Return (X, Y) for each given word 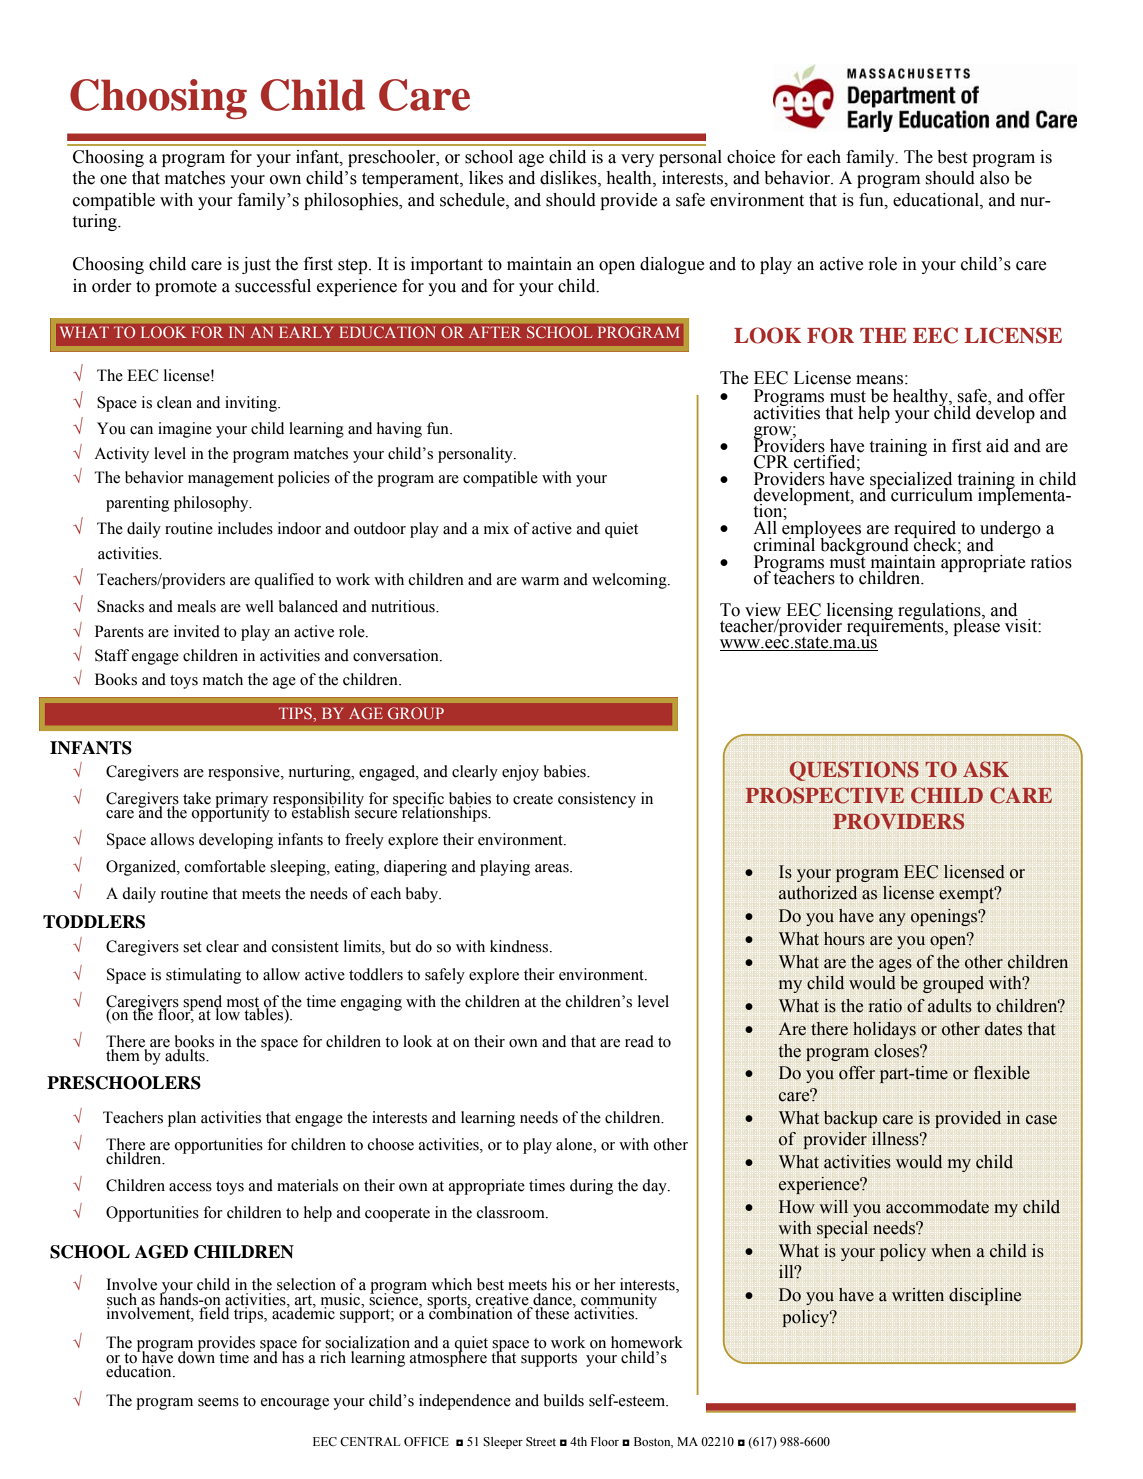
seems (218, 1402)
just (256, 265)
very (637, 160)
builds (564, 1400)
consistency (597, 800)
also (994, 178)
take (197, 798)
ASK (986, 769)
